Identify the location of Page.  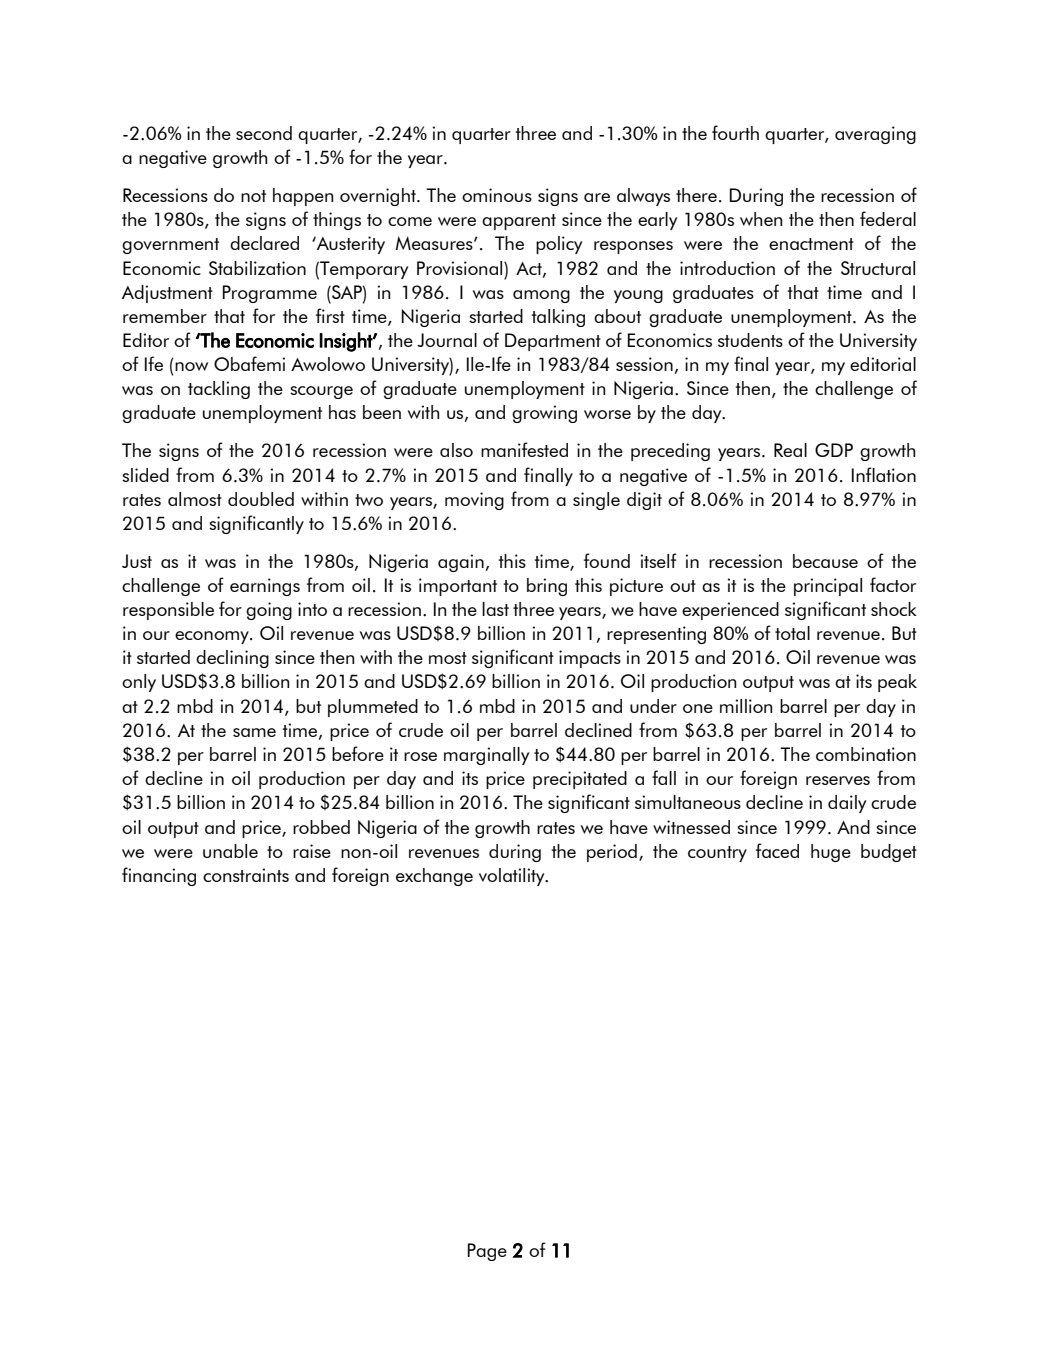
(487, 1252).
